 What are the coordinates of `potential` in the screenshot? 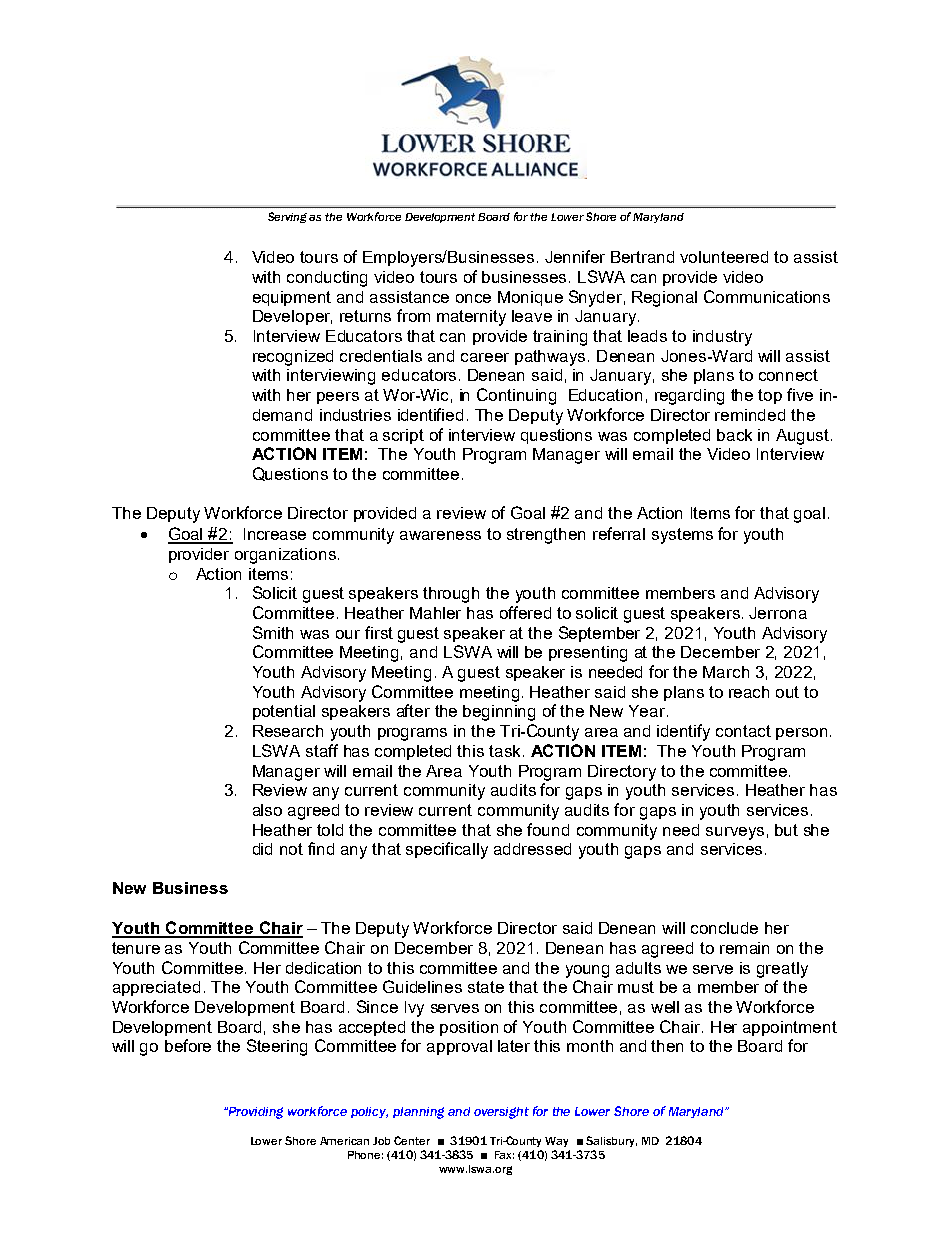 It's located at (284, 712).
